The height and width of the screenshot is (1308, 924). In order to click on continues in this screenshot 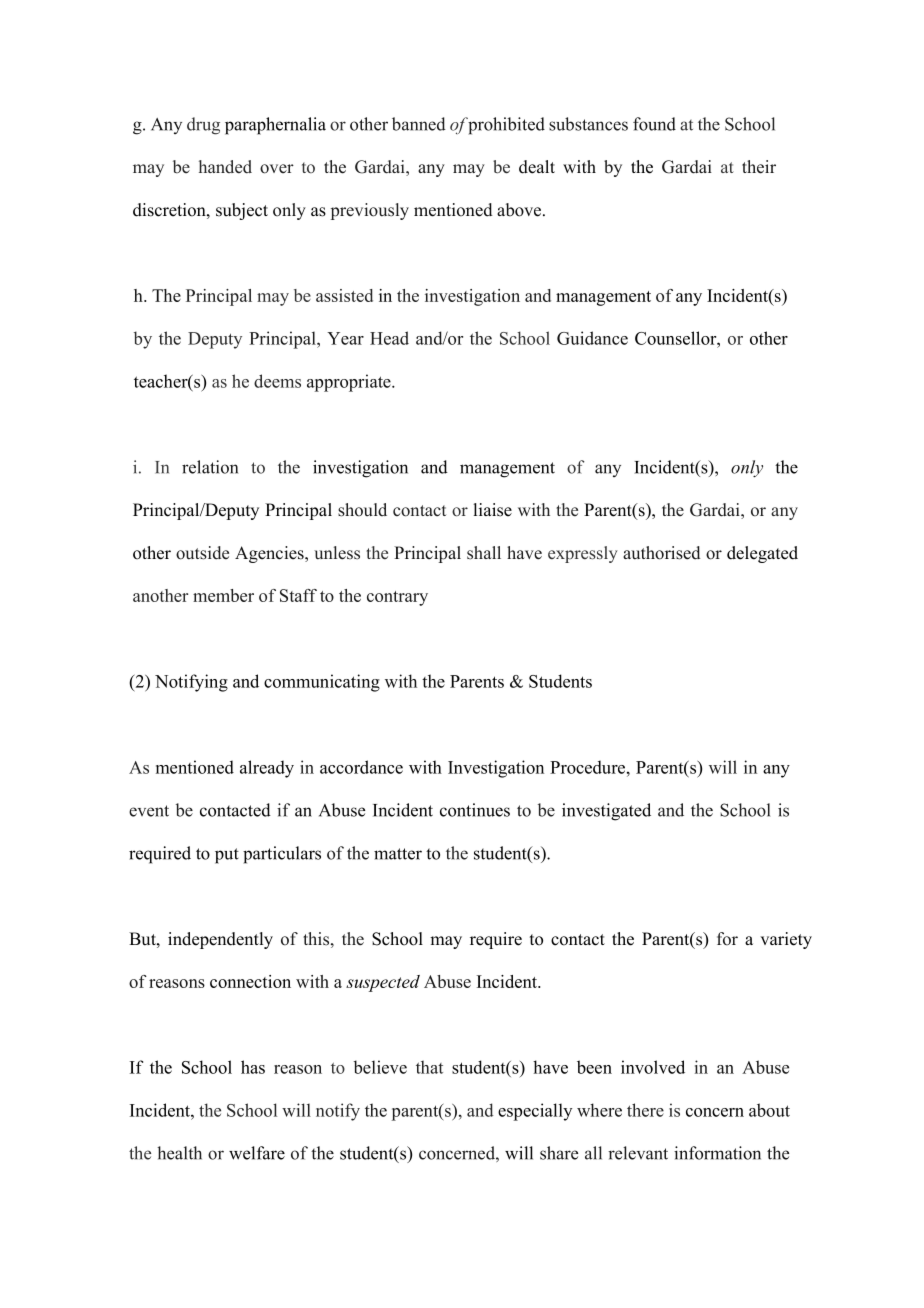, I will do `click(475, 810)`.
